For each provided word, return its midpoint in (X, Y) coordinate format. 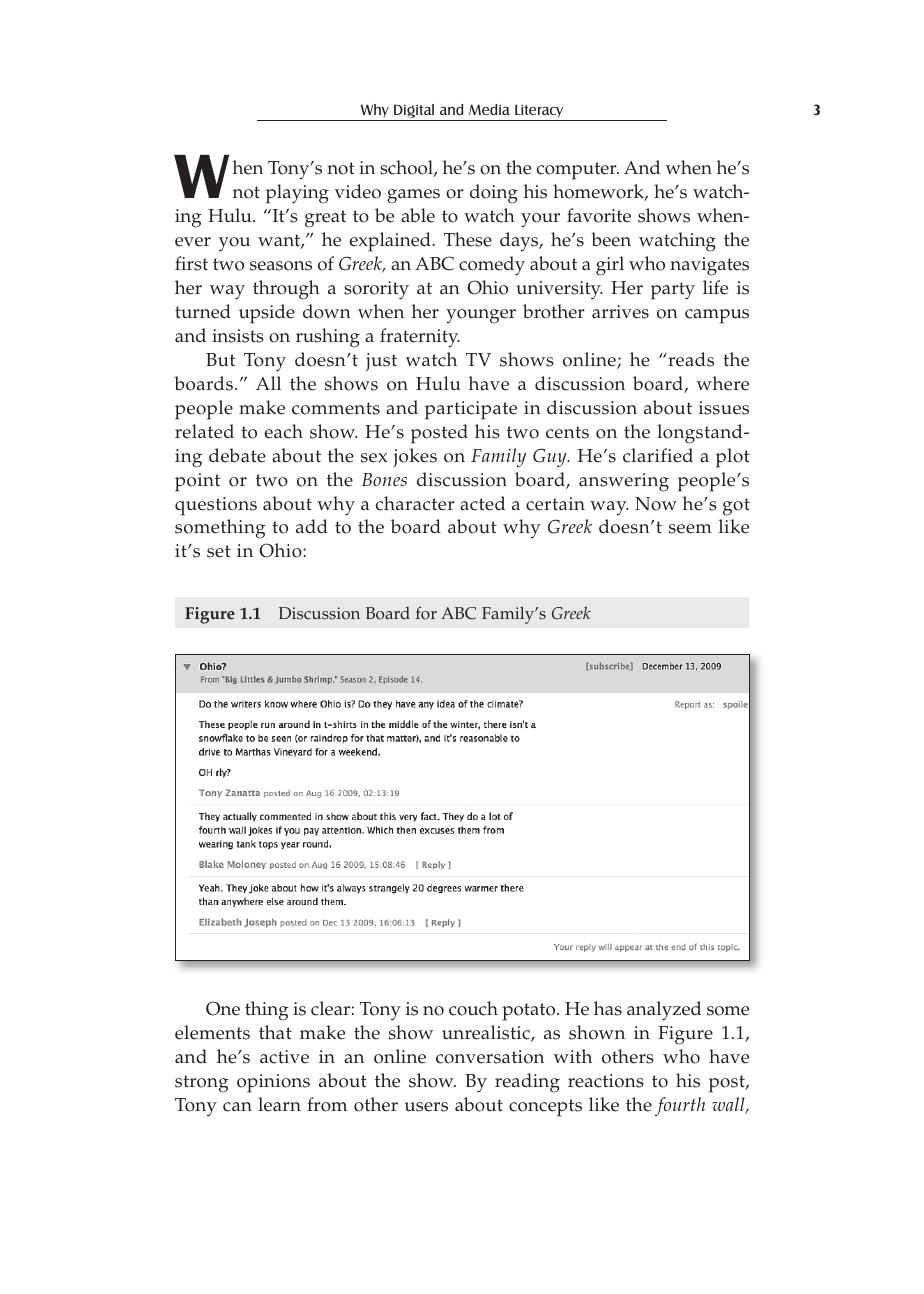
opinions (273, 1083)
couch (473, 1008)
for (426, 613)
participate (471, 410)
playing (297, 194)
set (219, 551)
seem (690, 529)
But (220, 359)
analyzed (664, 1011)
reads (690, 359)
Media (489, 109)
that (275, 1032)
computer (578, 171)
